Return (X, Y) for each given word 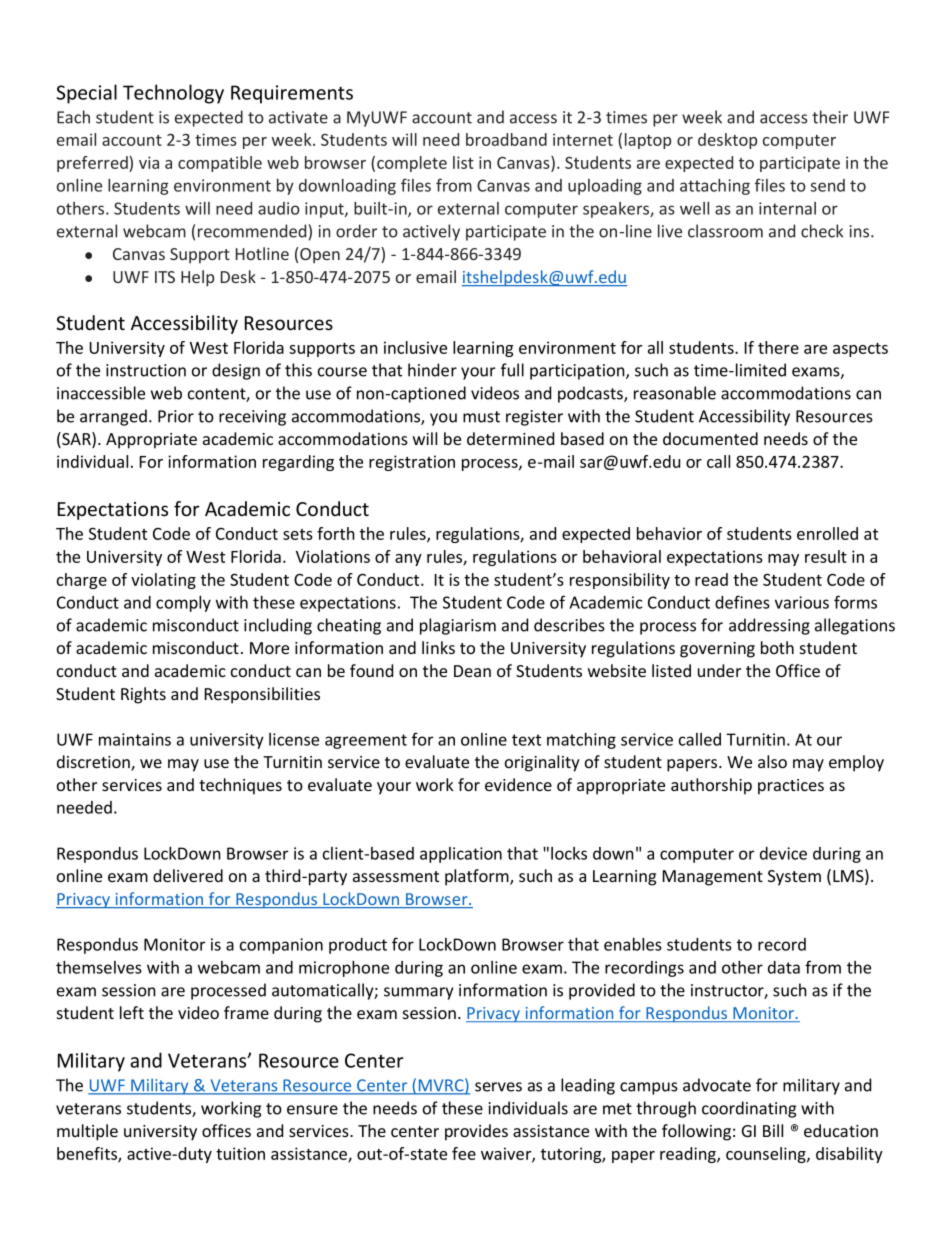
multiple (87, 1132)
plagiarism (458, 626)
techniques (240, 786)
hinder (432, 370)
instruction (146, 370)
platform (478, 877)
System (794, 878)
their (830, 117)
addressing (769, 626)
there (778, 347)
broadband (506, 139)
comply (183, 603)
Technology (173, 94)
